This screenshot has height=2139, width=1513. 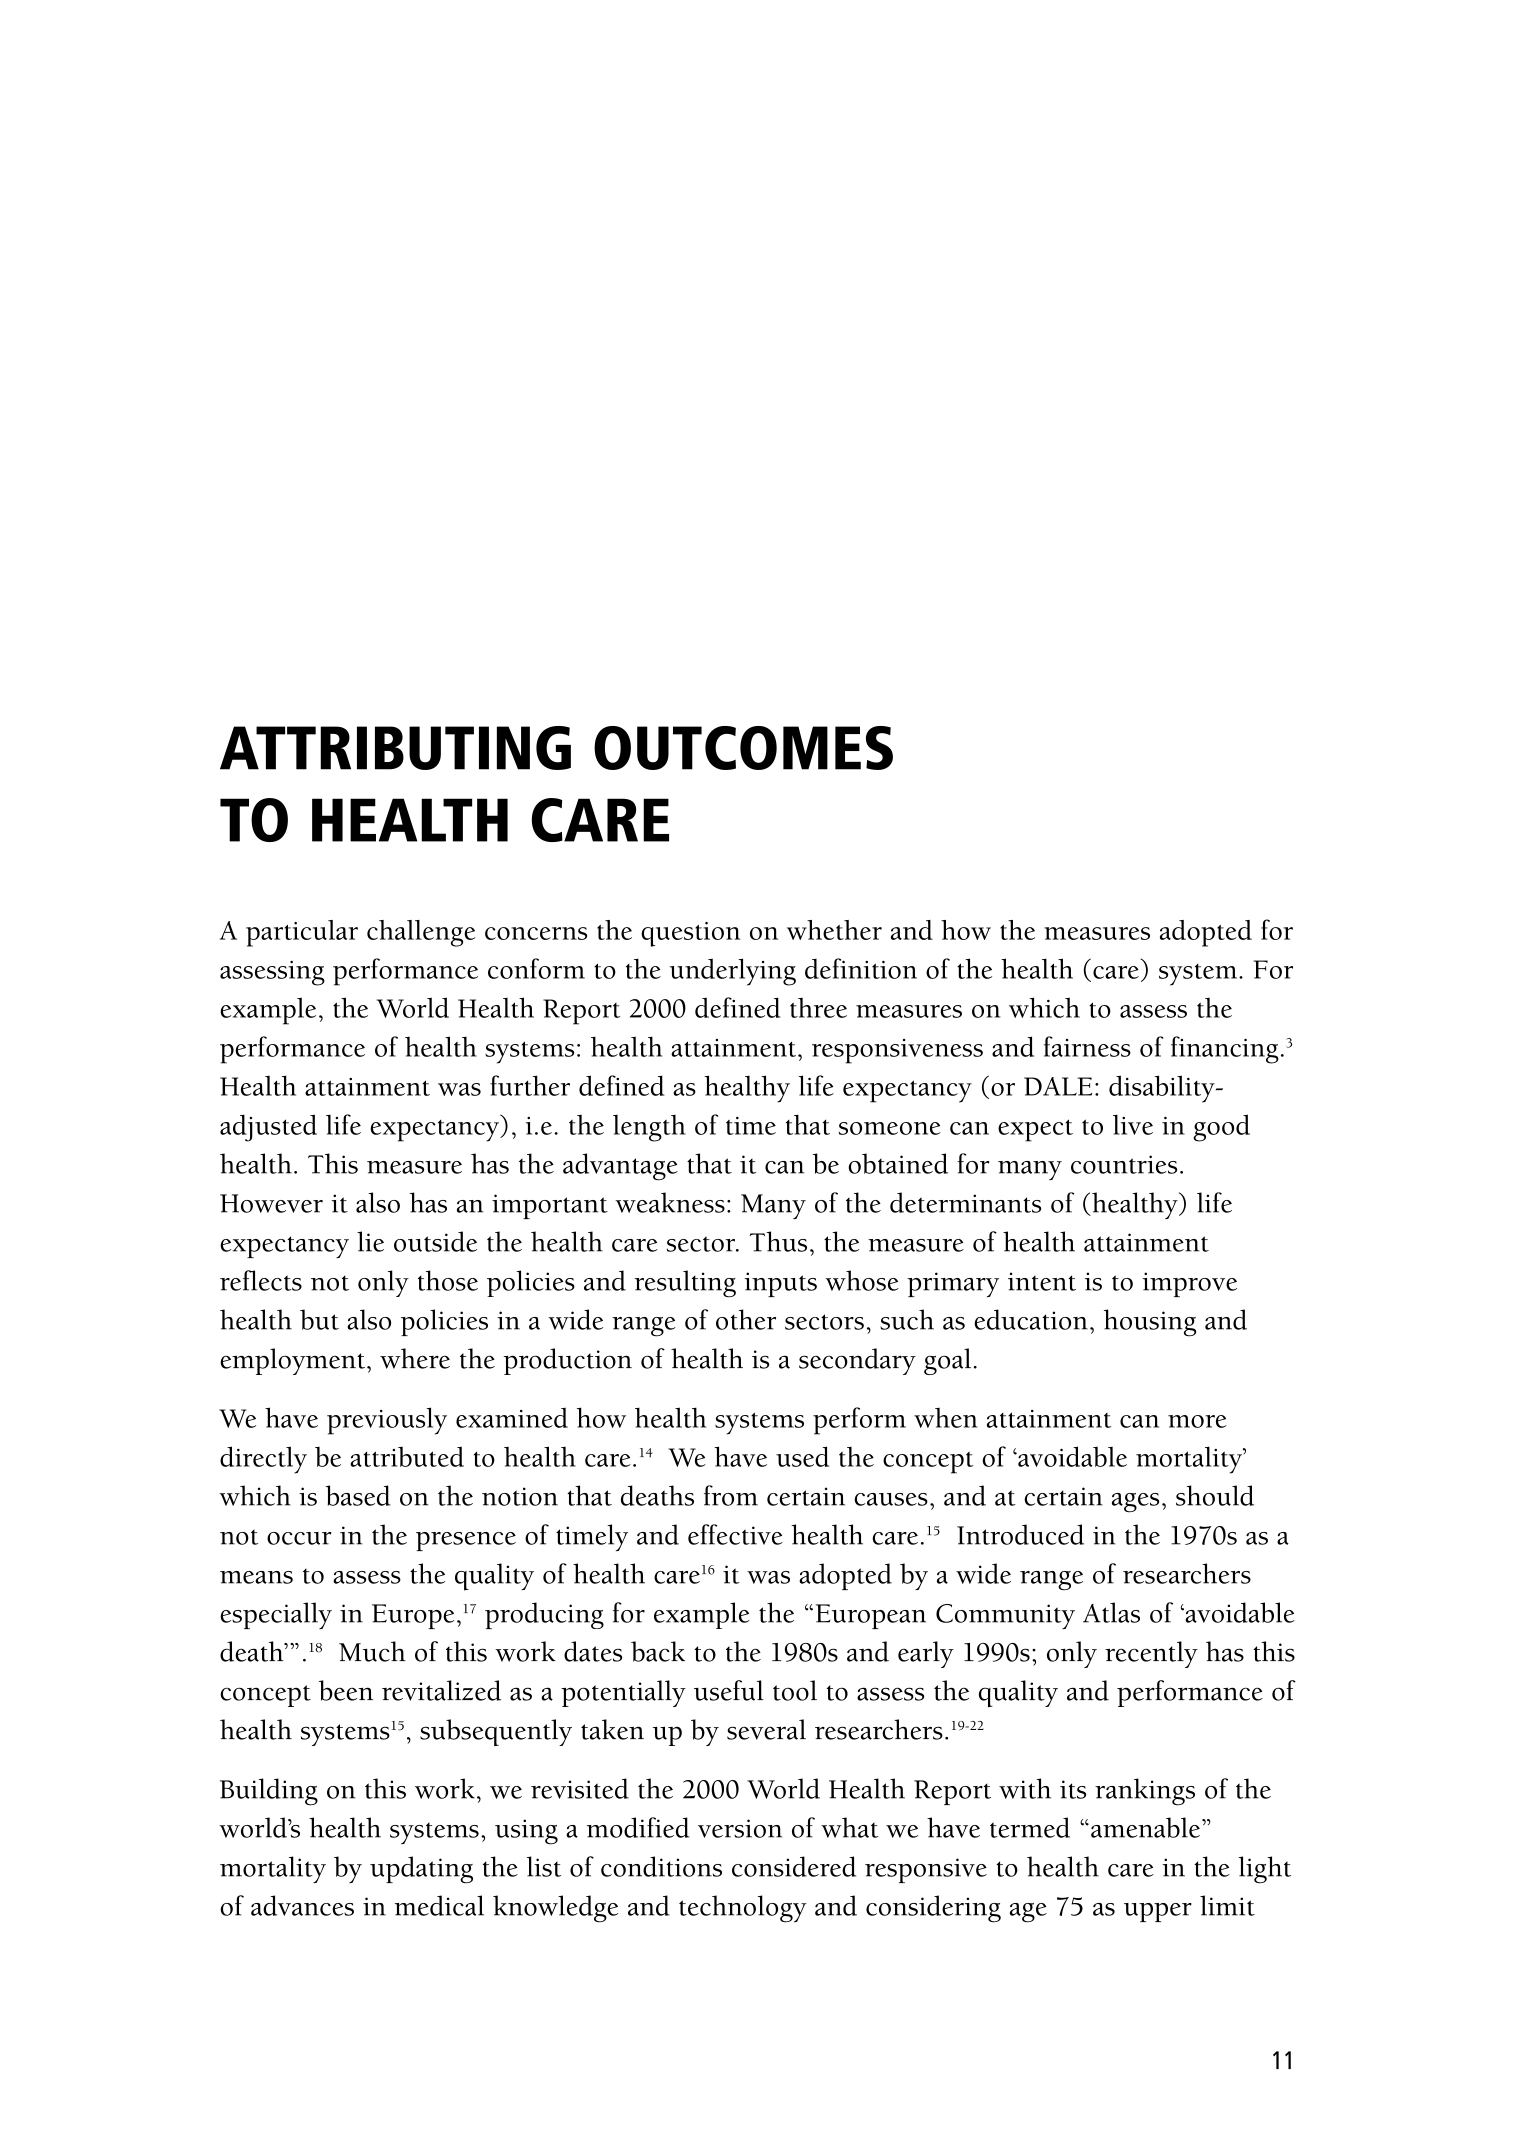 I want to click on considered, so click(x=794, y=1866).
